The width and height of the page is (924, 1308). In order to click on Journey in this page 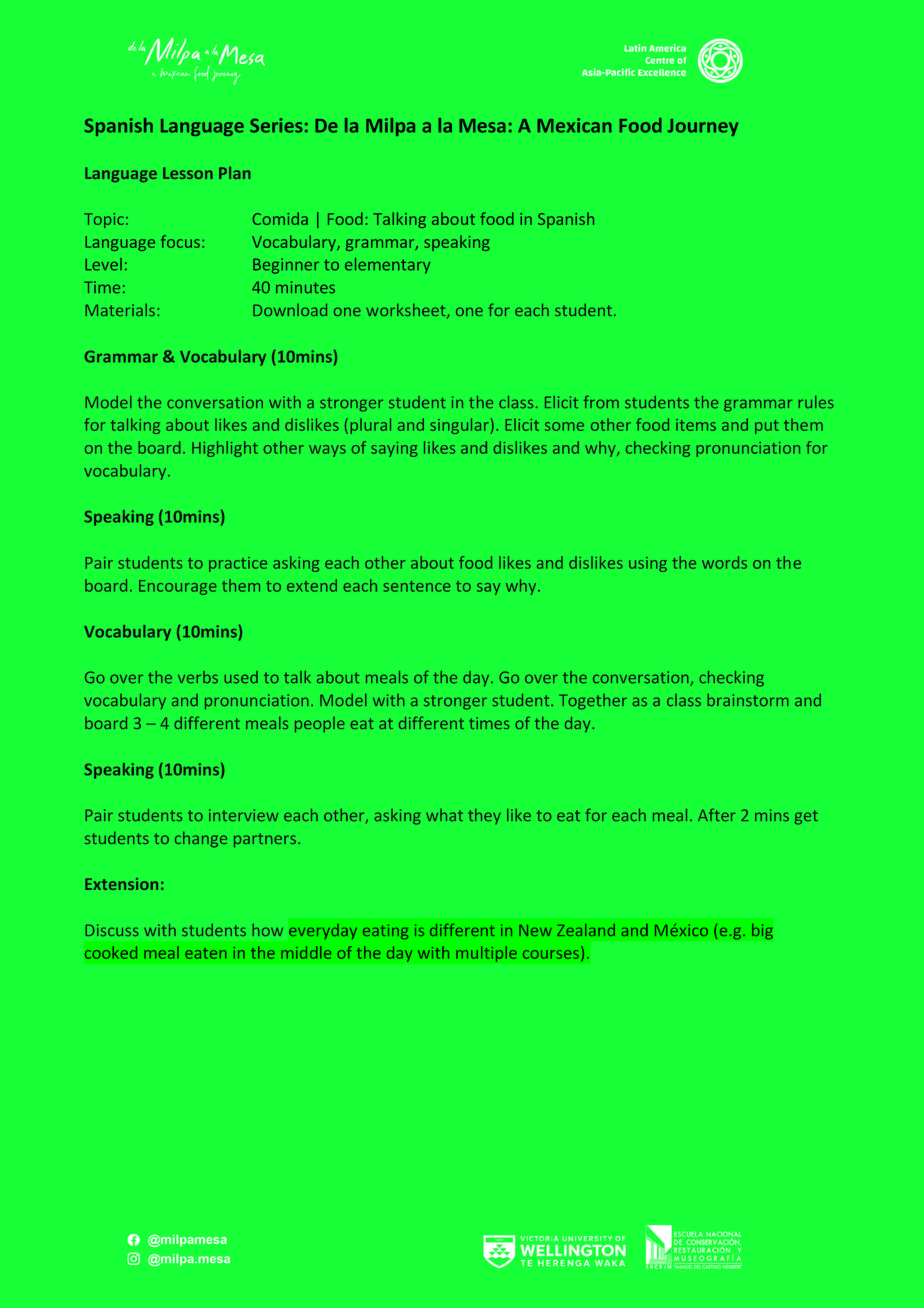, I will do `click(702, 127)`.
